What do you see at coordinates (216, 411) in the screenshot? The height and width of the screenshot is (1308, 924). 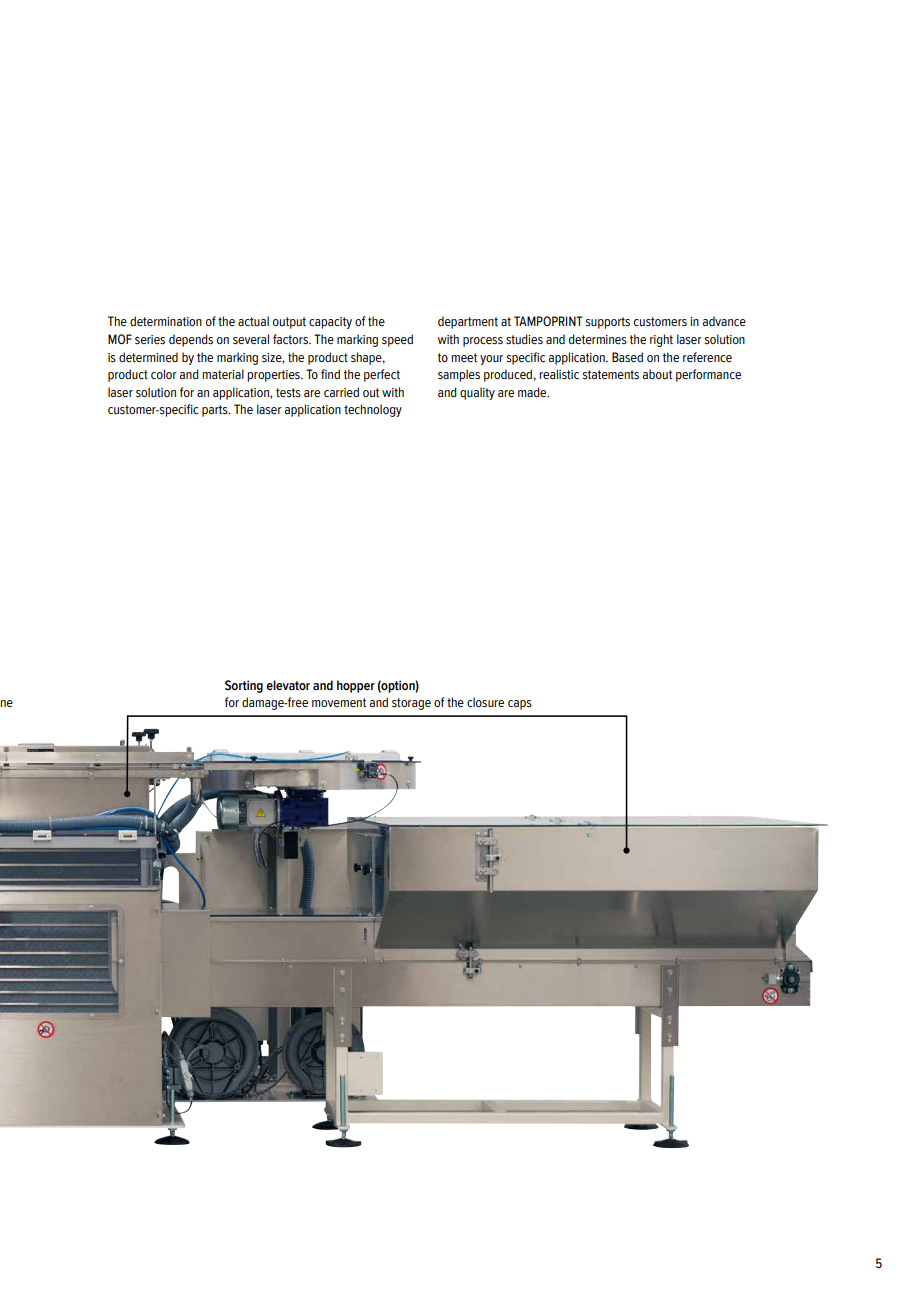 I see `parts` at bounding box center [216, 411].
